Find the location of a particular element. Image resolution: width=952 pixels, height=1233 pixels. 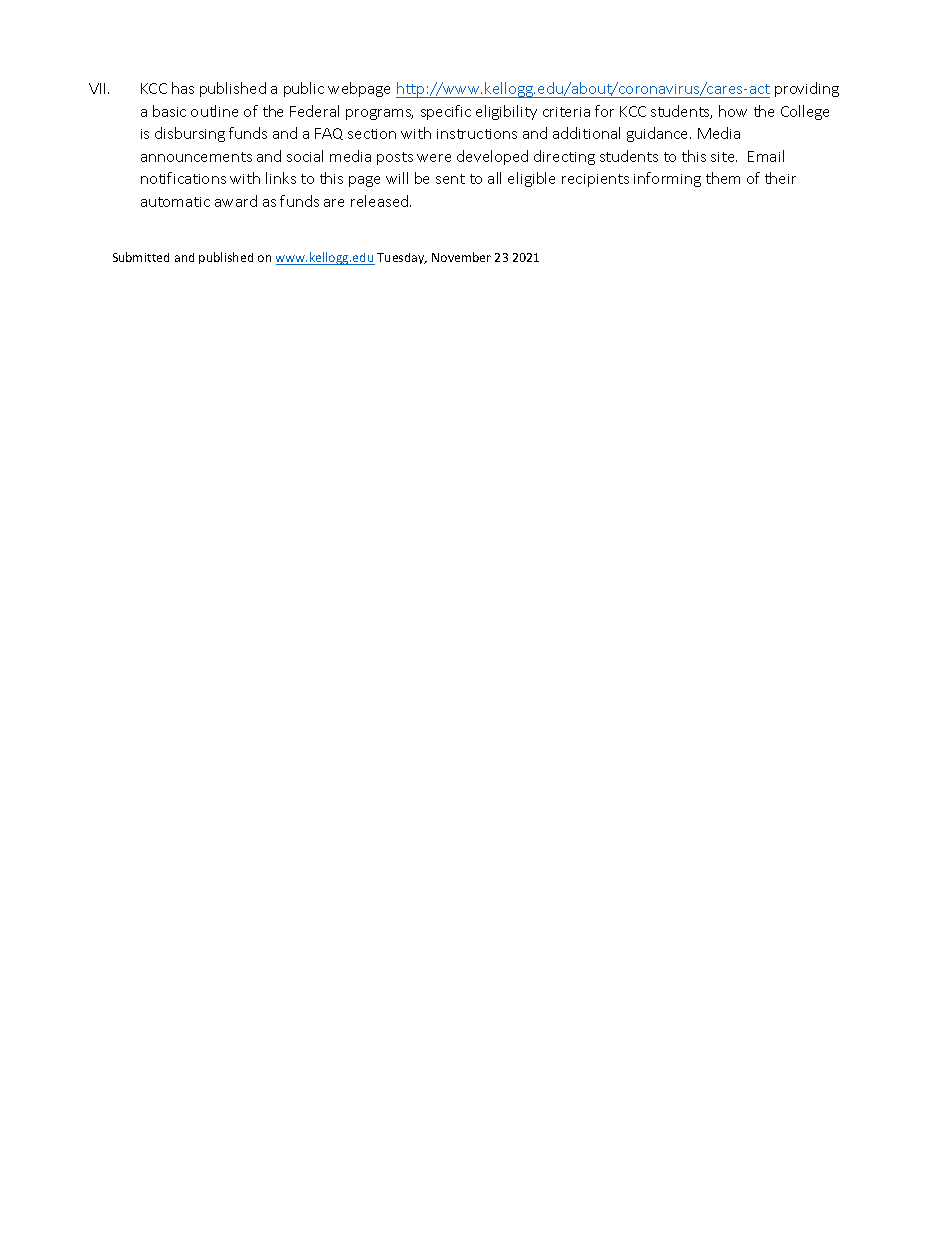

November is located at coordinates (461, 257).
